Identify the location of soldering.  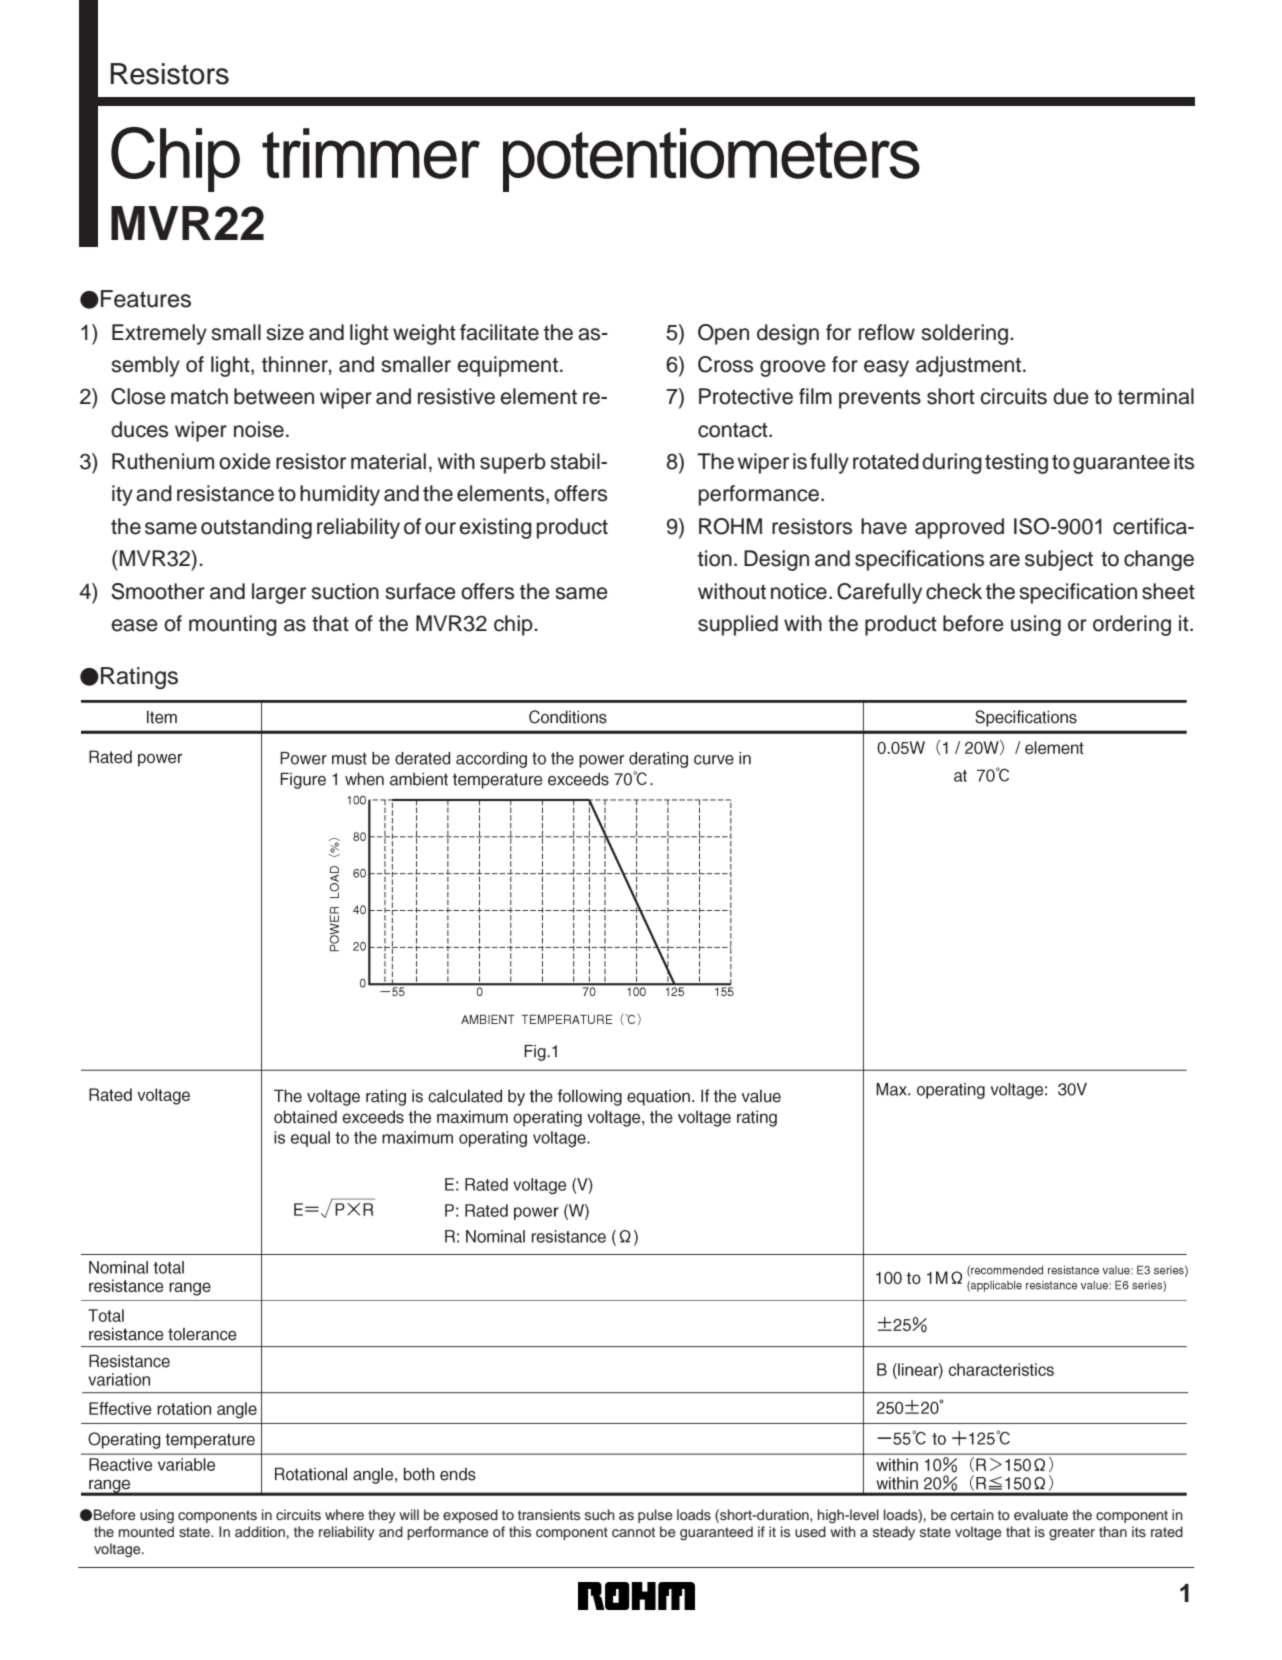
(966, 334).
